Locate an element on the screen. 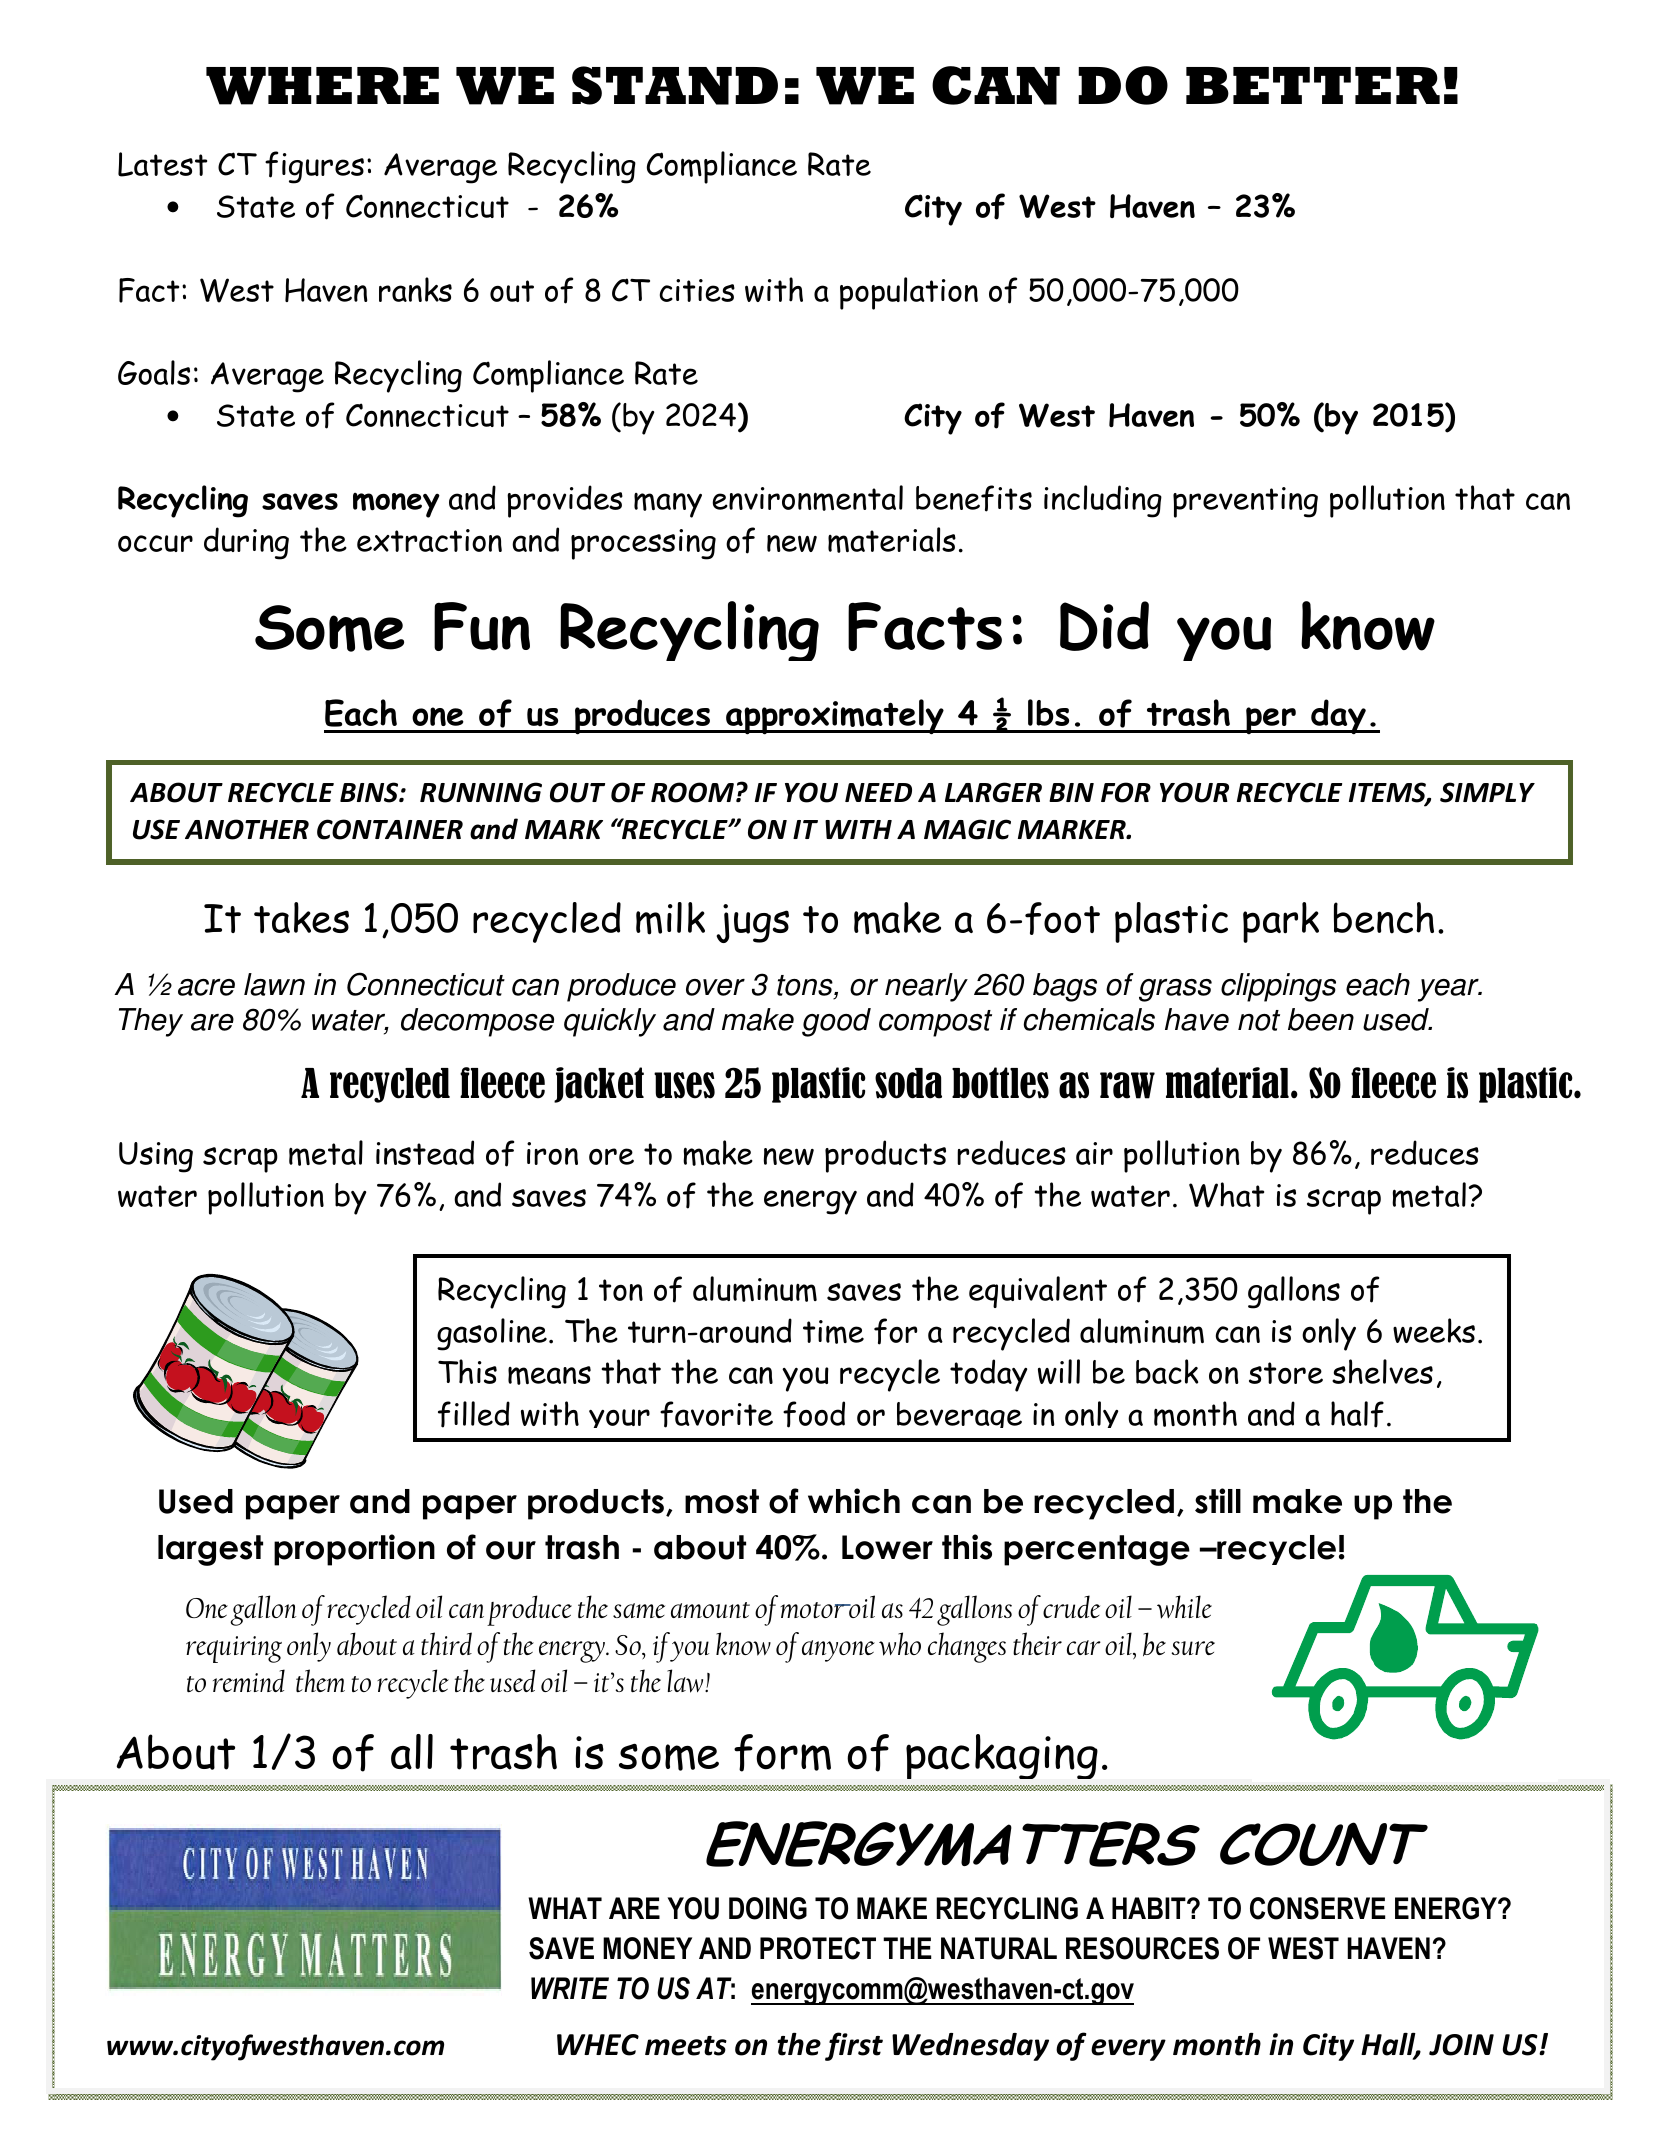 The height and width of the screenshot is (2156, 1666). month is located at coordinates (1217, 2044).
